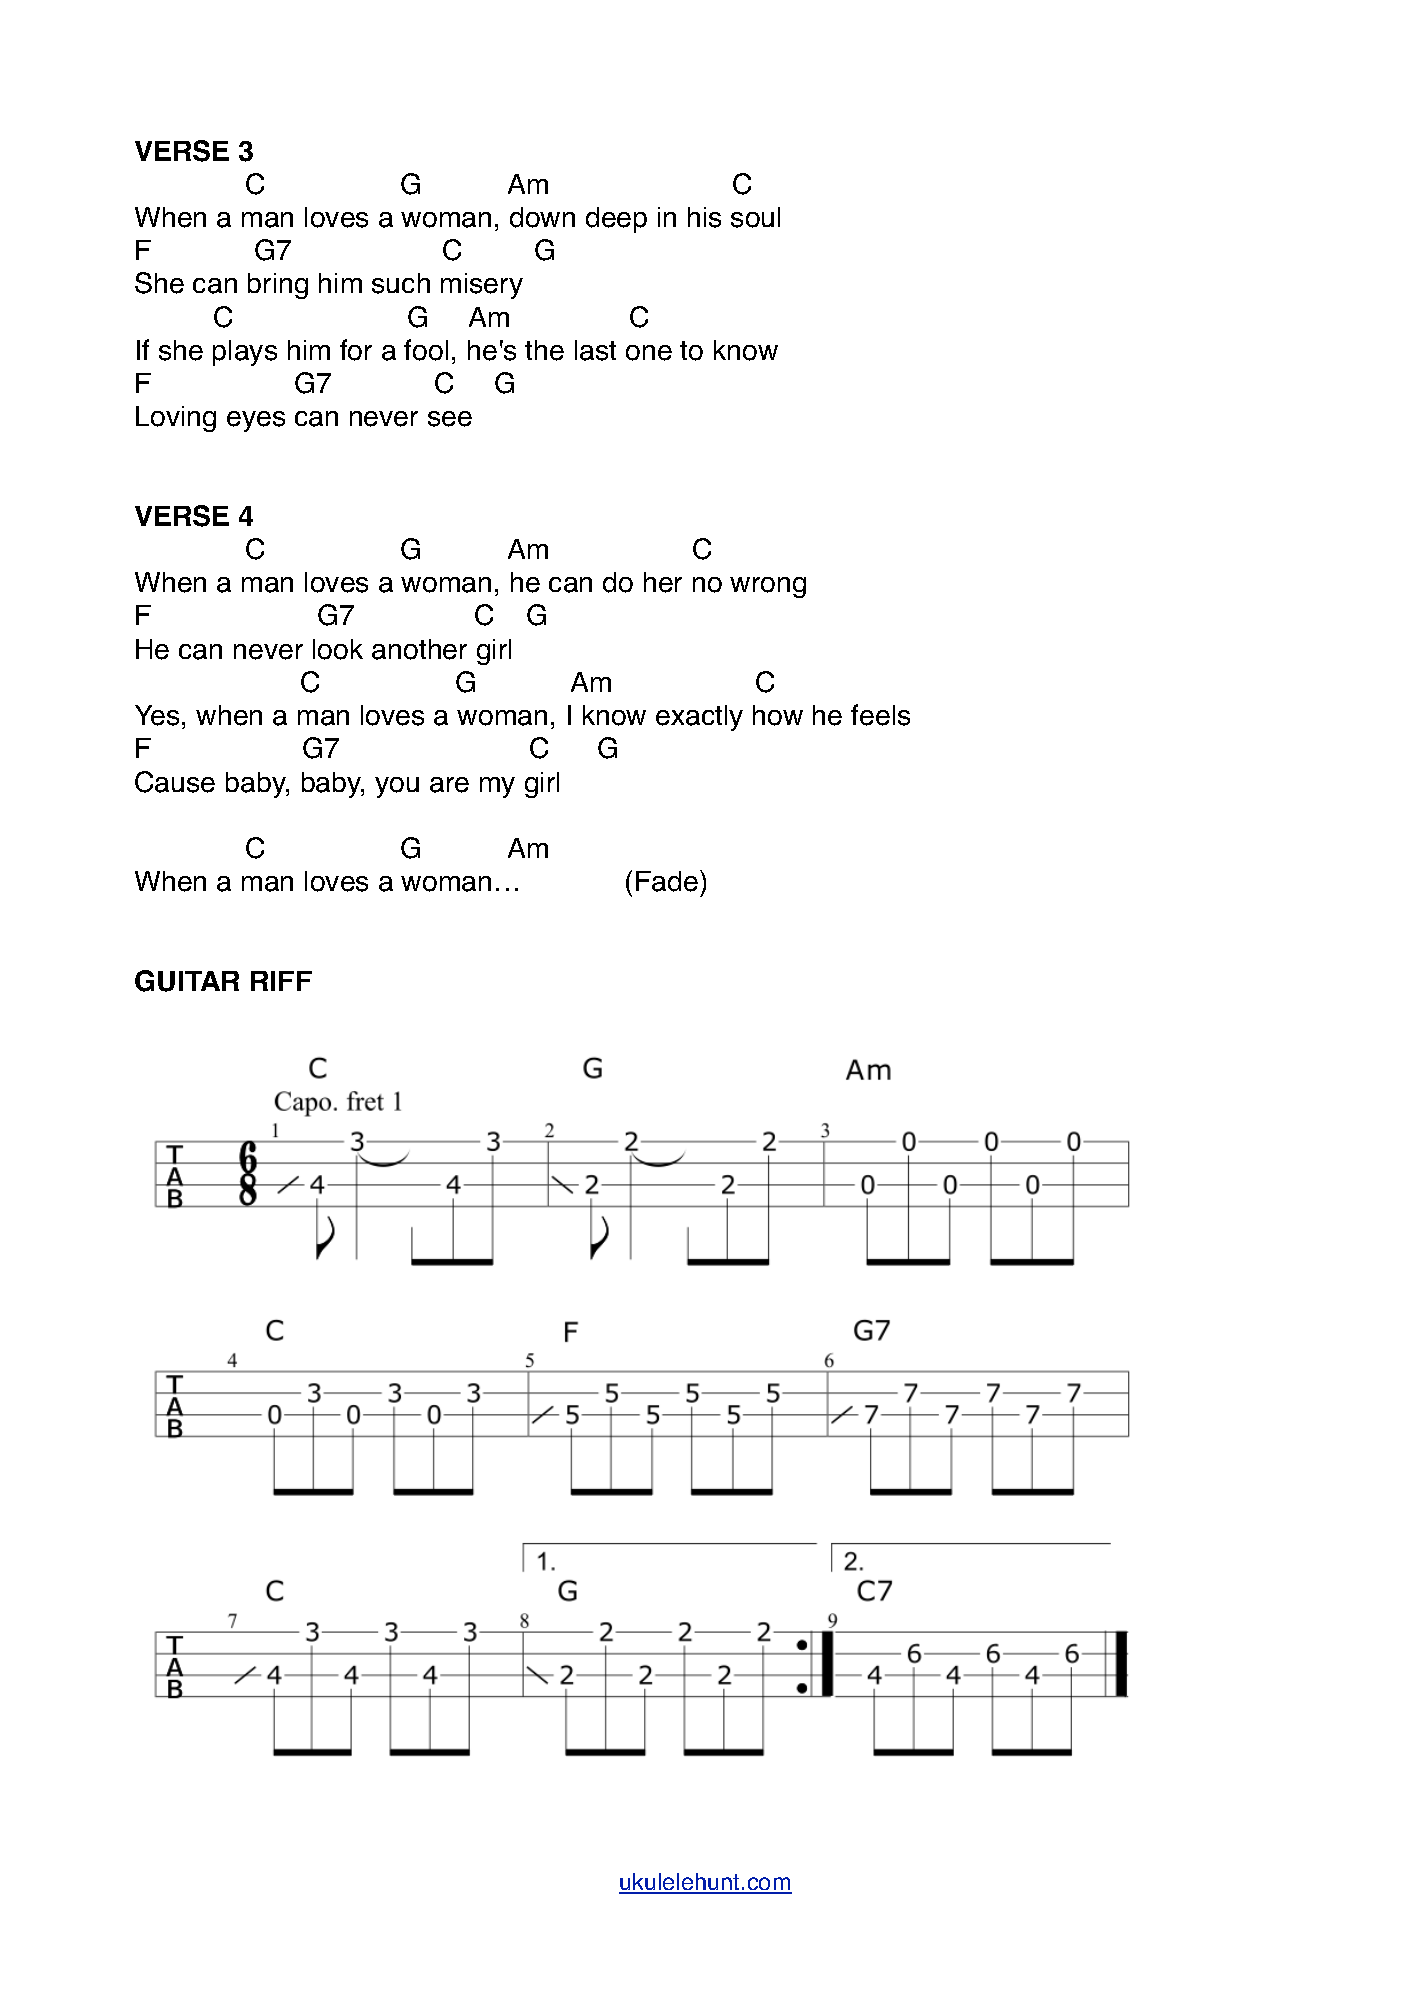  What do you see at coordinates (755, 217) in the document?
I see `soul` at bounding box center [755, 217].
